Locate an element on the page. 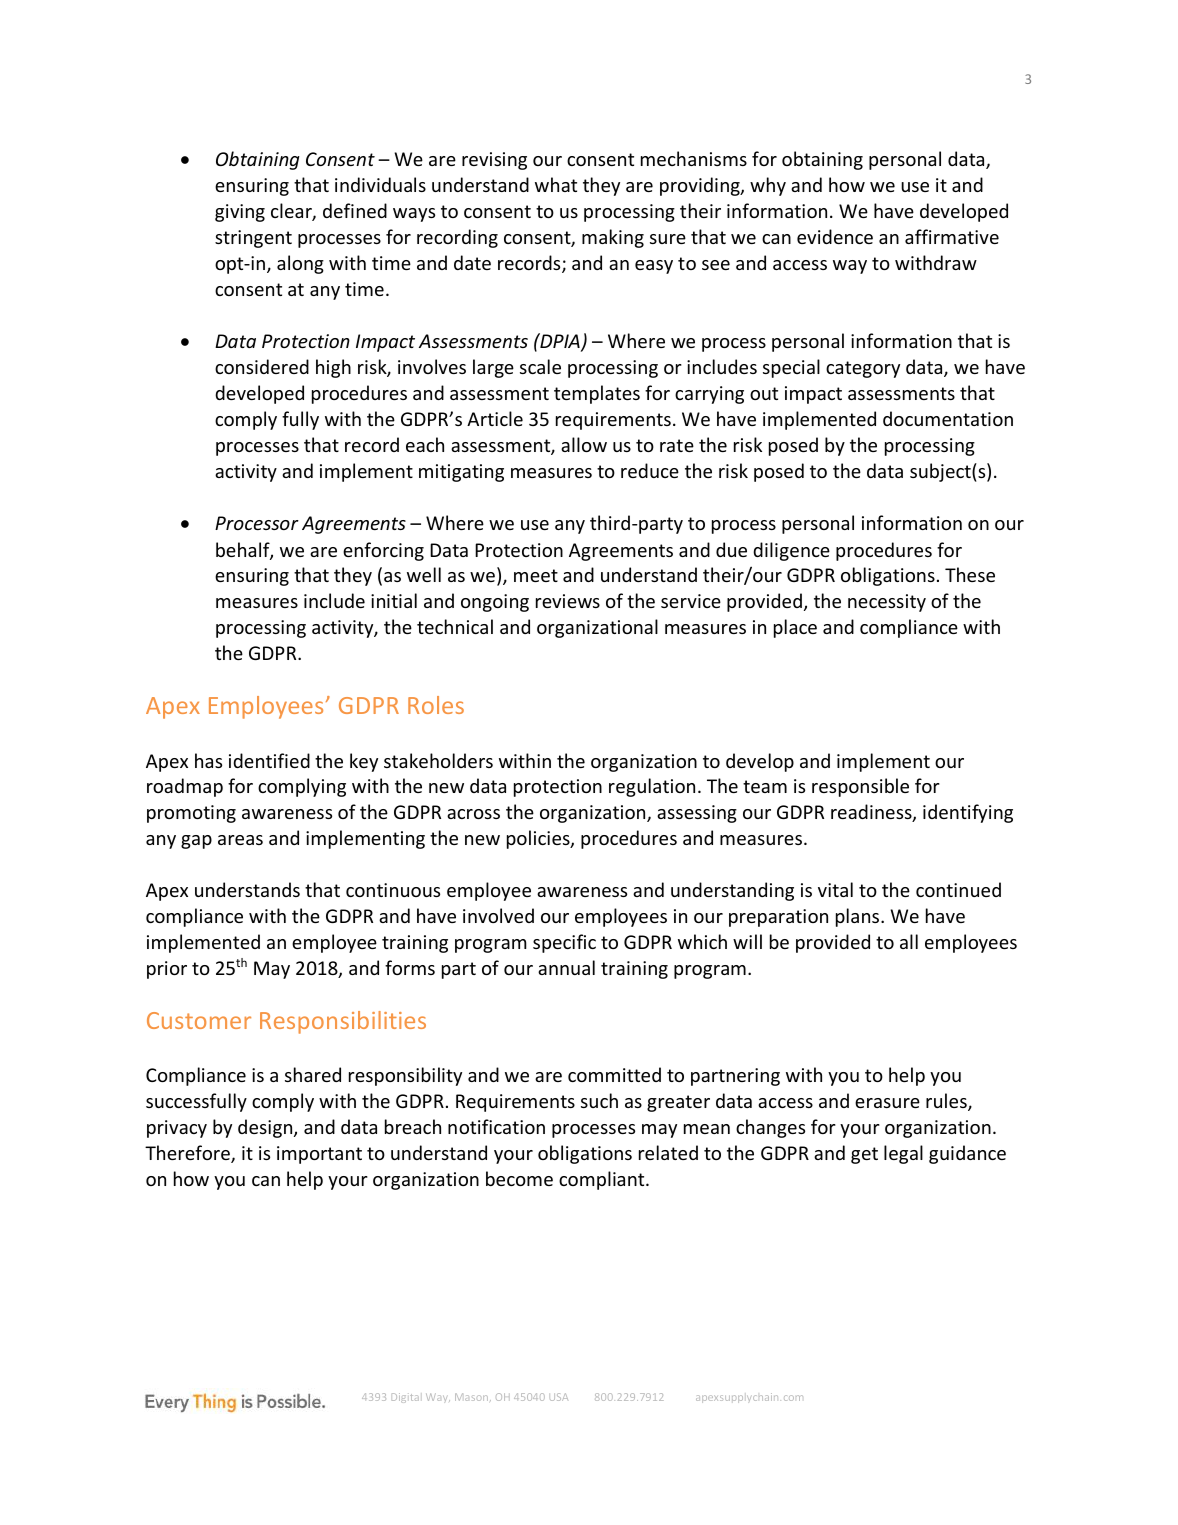  evidence is located at coordinates (835, 236).
